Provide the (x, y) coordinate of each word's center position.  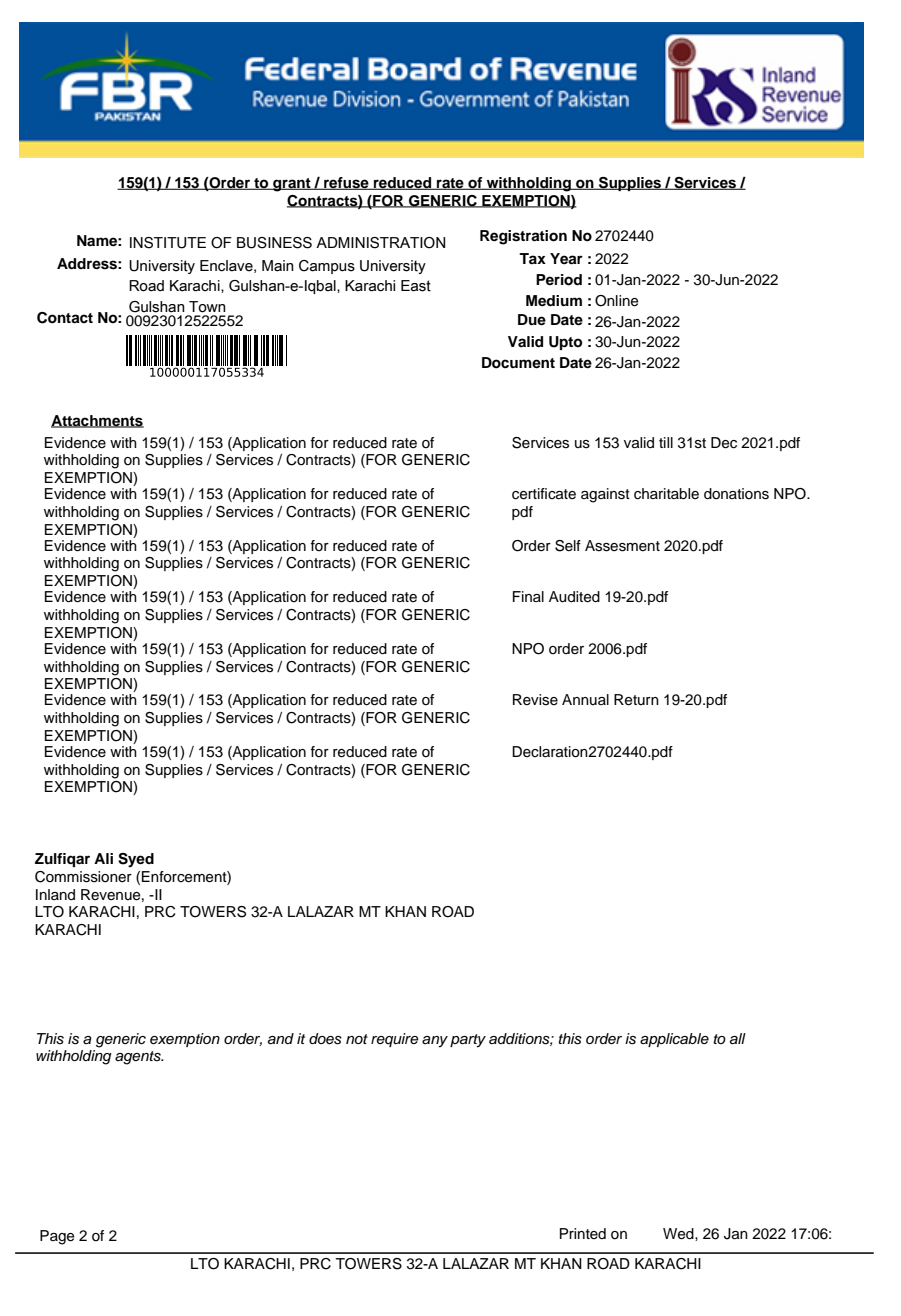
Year (566, 259)
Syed (136, 860)
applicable (674, 1040)
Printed (583, 1233)
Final (528, 596)
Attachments (97, 421)
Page (57, 1237)
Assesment (622, 546)
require (394, 1040)
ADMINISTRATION (380, 243)
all (738, 1039)
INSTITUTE (168, 243)
